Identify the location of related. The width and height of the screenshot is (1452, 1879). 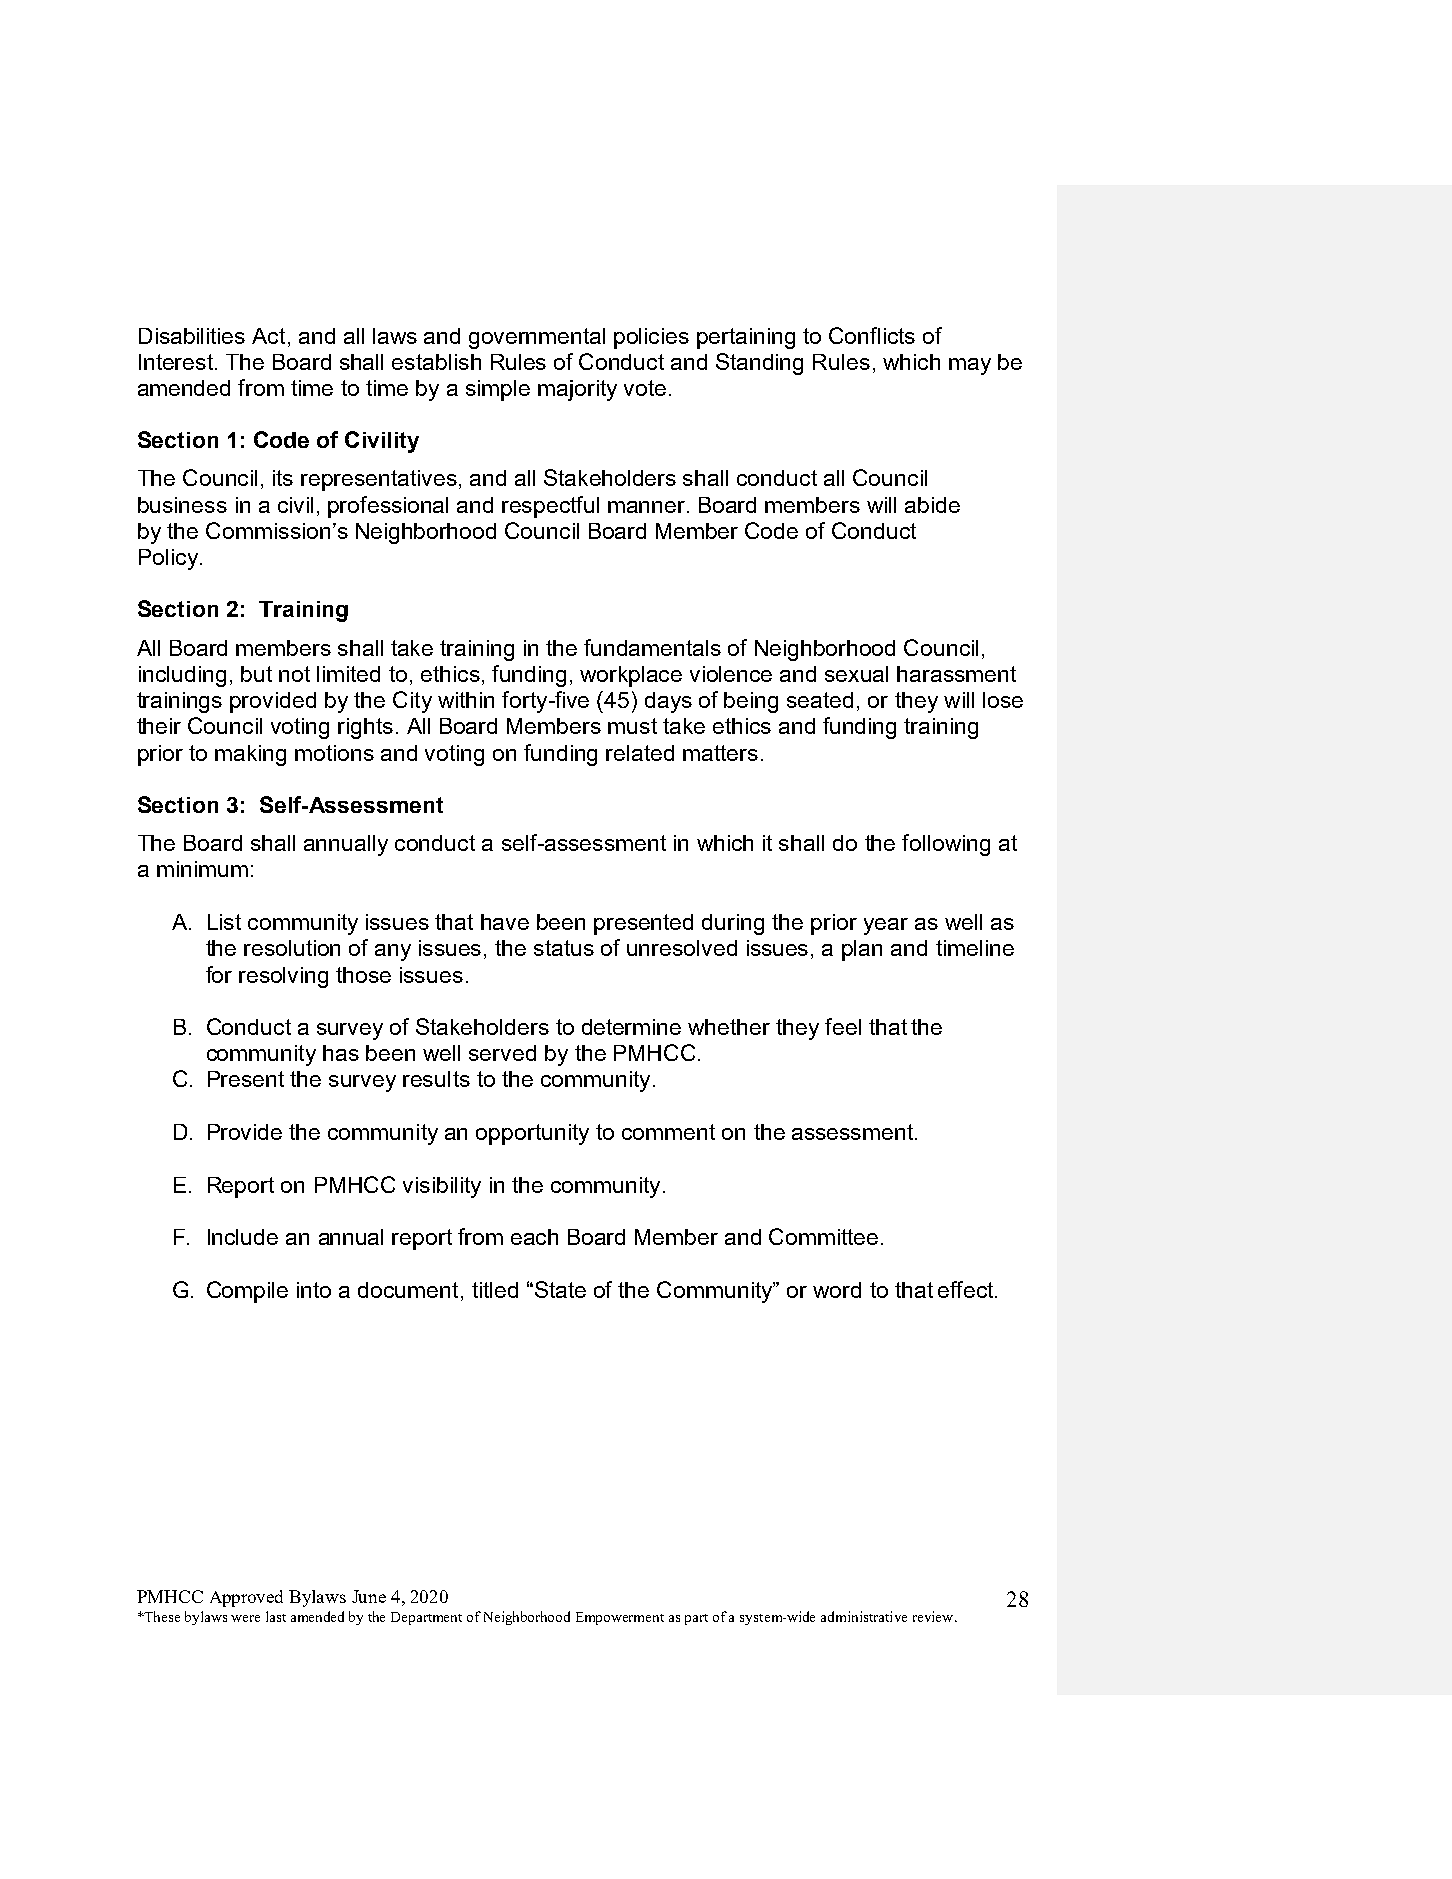
(640, 753).
